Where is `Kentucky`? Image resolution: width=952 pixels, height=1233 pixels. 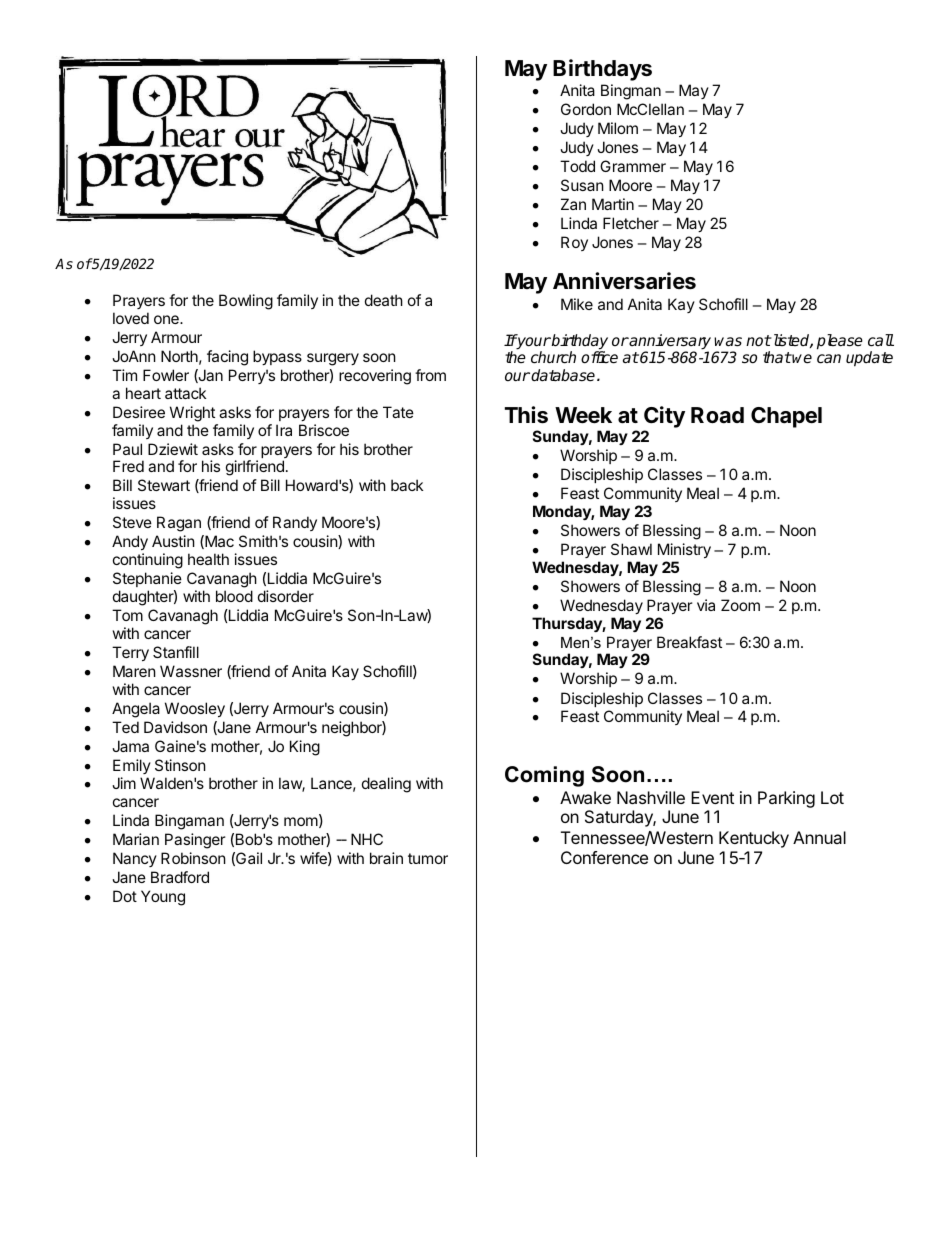
Kentucky is located at coordinates (754, 839).
